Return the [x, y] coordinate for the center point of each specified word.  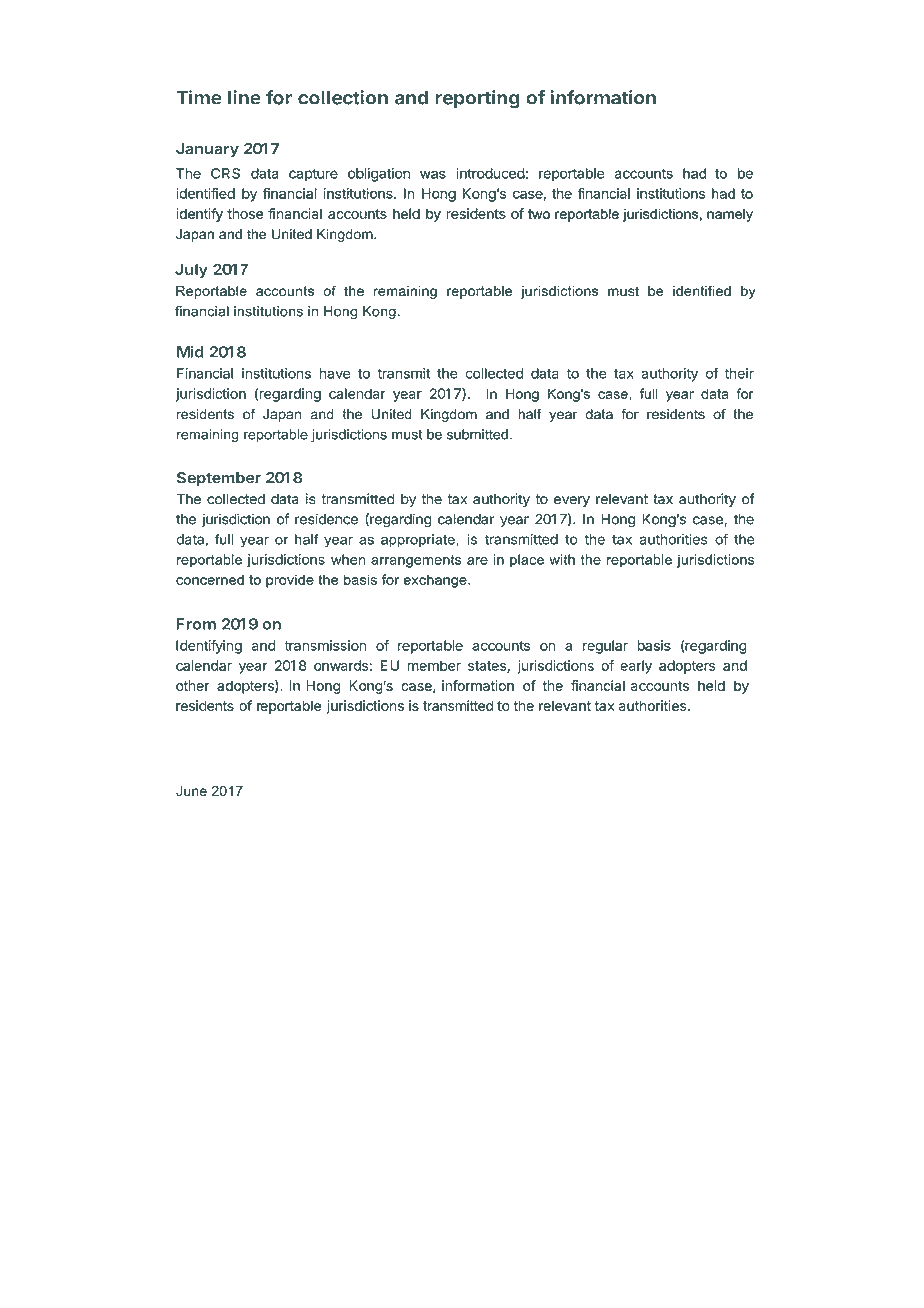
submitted [477, 434]
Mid [190, 352]
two [539, 214]
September [219, 479]
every [572, 501]
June [191, 791]
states [488, 667]
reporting [477, 99]
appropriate [419, 540]
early [636, 667]
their [739, 373]
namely [730, 215]
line [244, 97]
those [245, 213]
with [562, 559]
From [196, 624]
